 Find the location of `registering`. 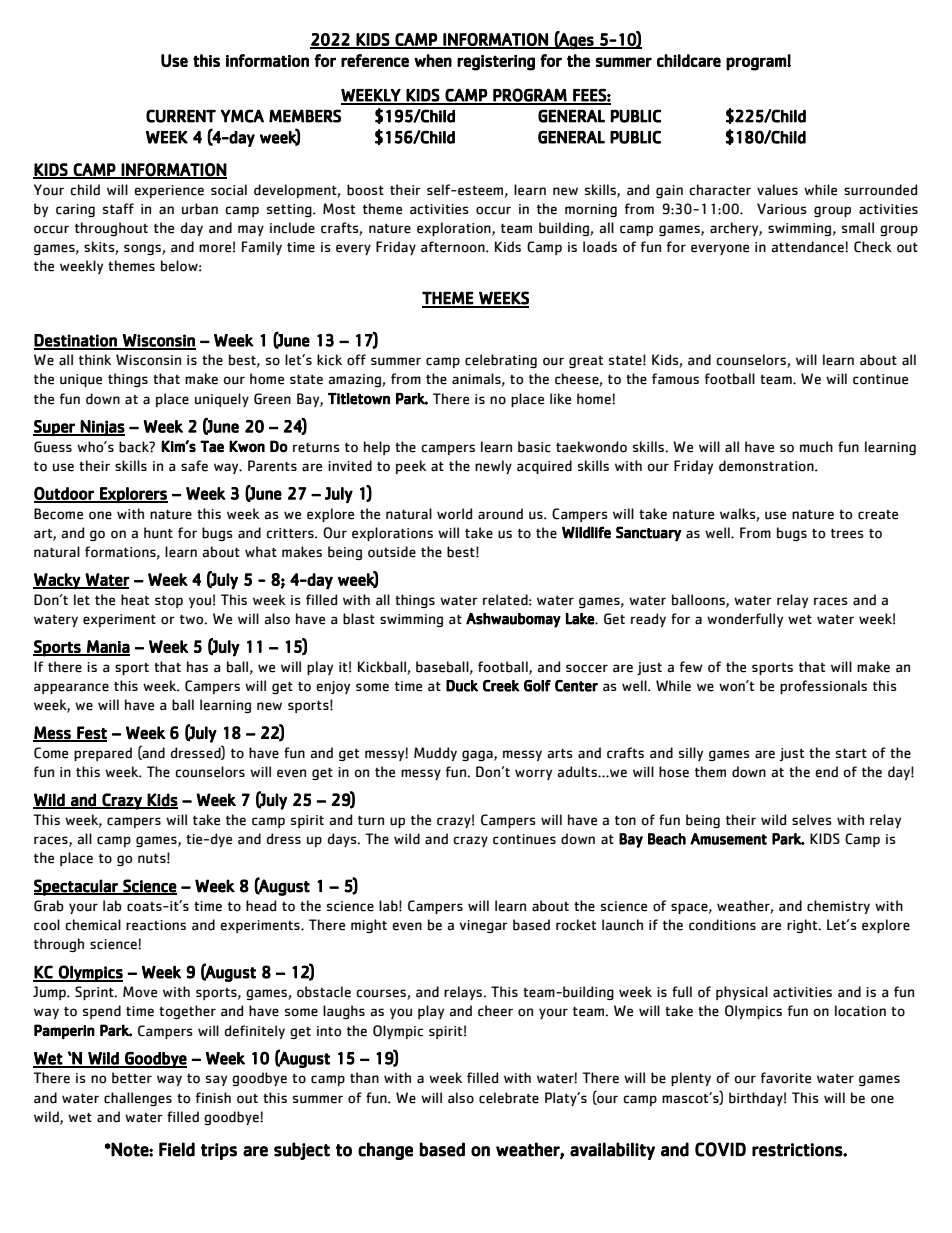

registering is located at coordinates (496, 63).
